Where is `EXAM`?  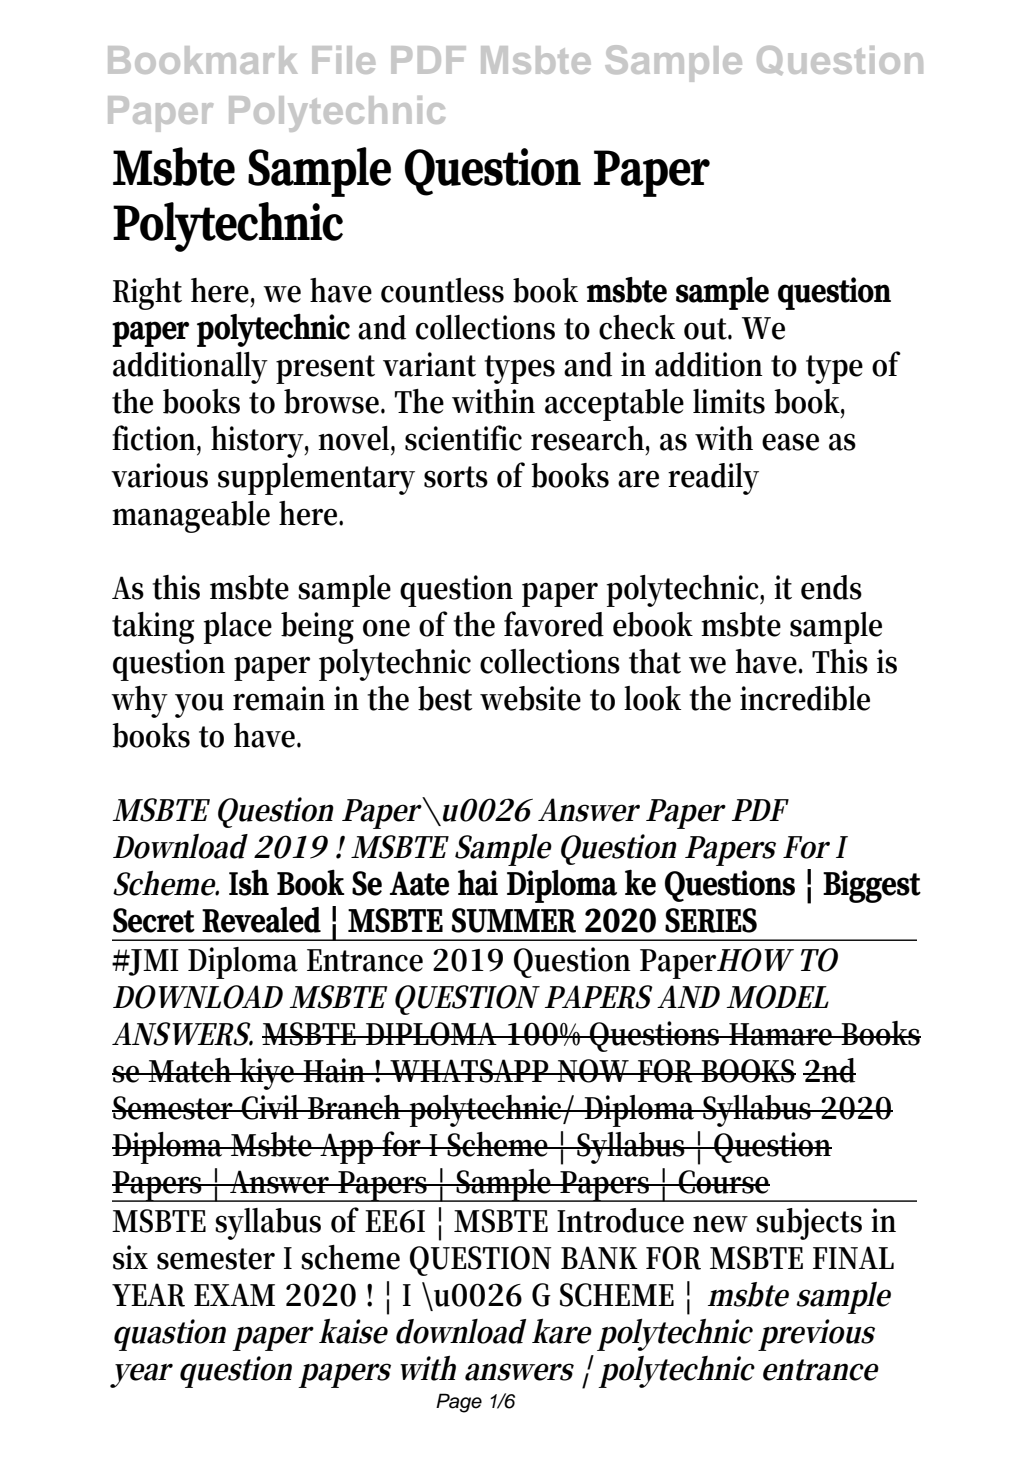 EXAM is located at coordinates (234, 1294).
